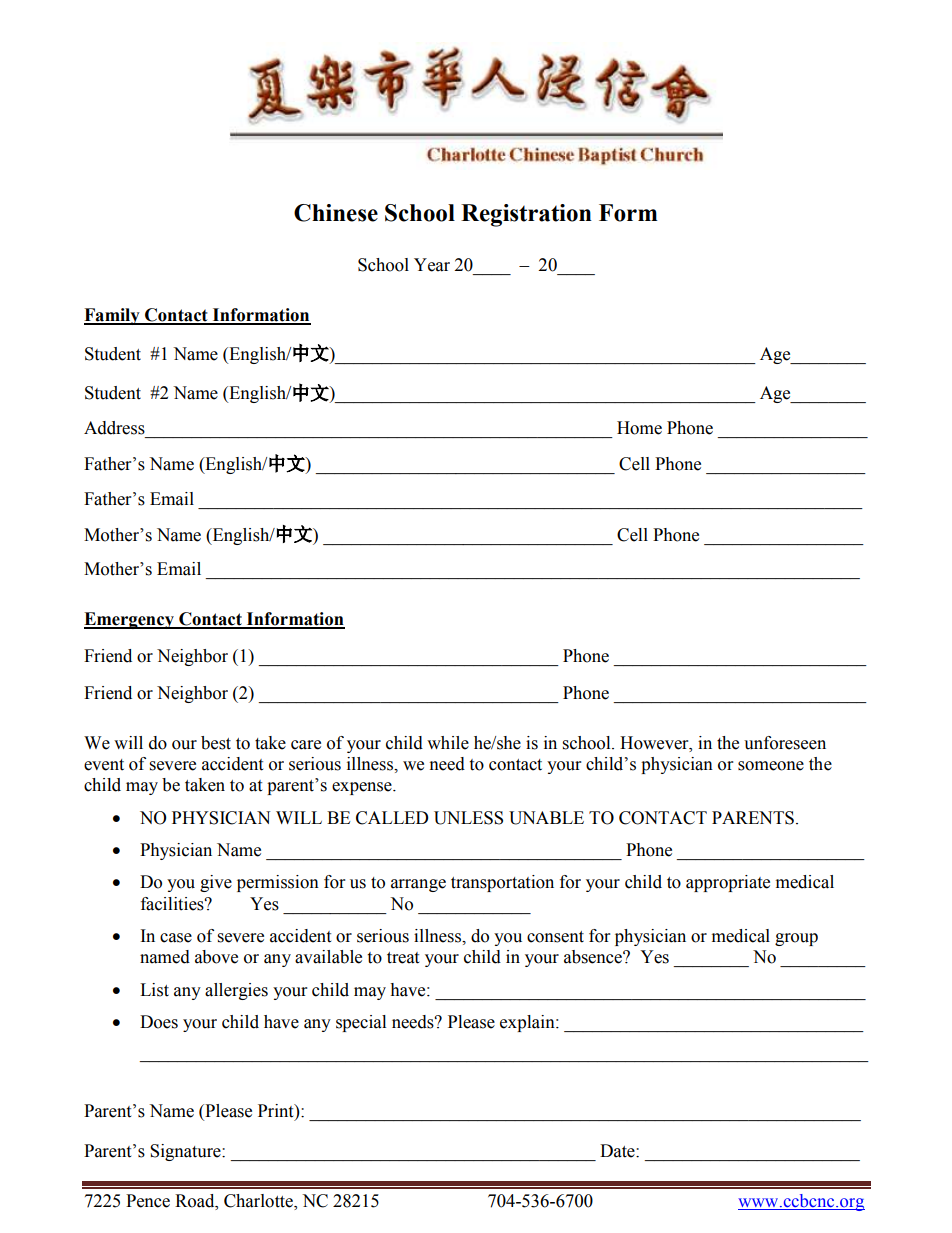  Describe the element at coordinates (216, 883) in the screenshot. I see `give` at that location.
